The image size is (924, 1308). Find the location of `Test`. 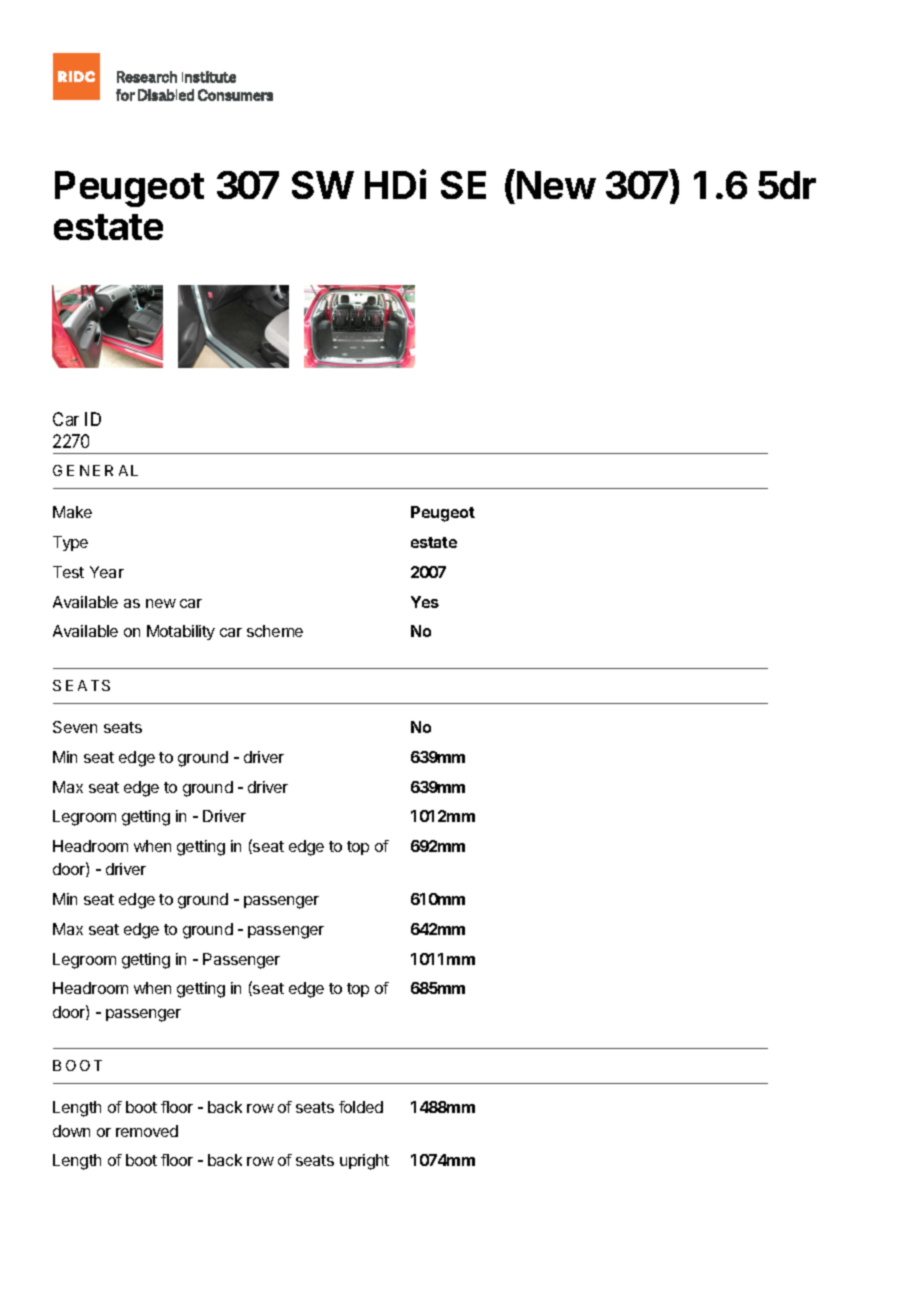

Test is located at coordinates (68, 572).
